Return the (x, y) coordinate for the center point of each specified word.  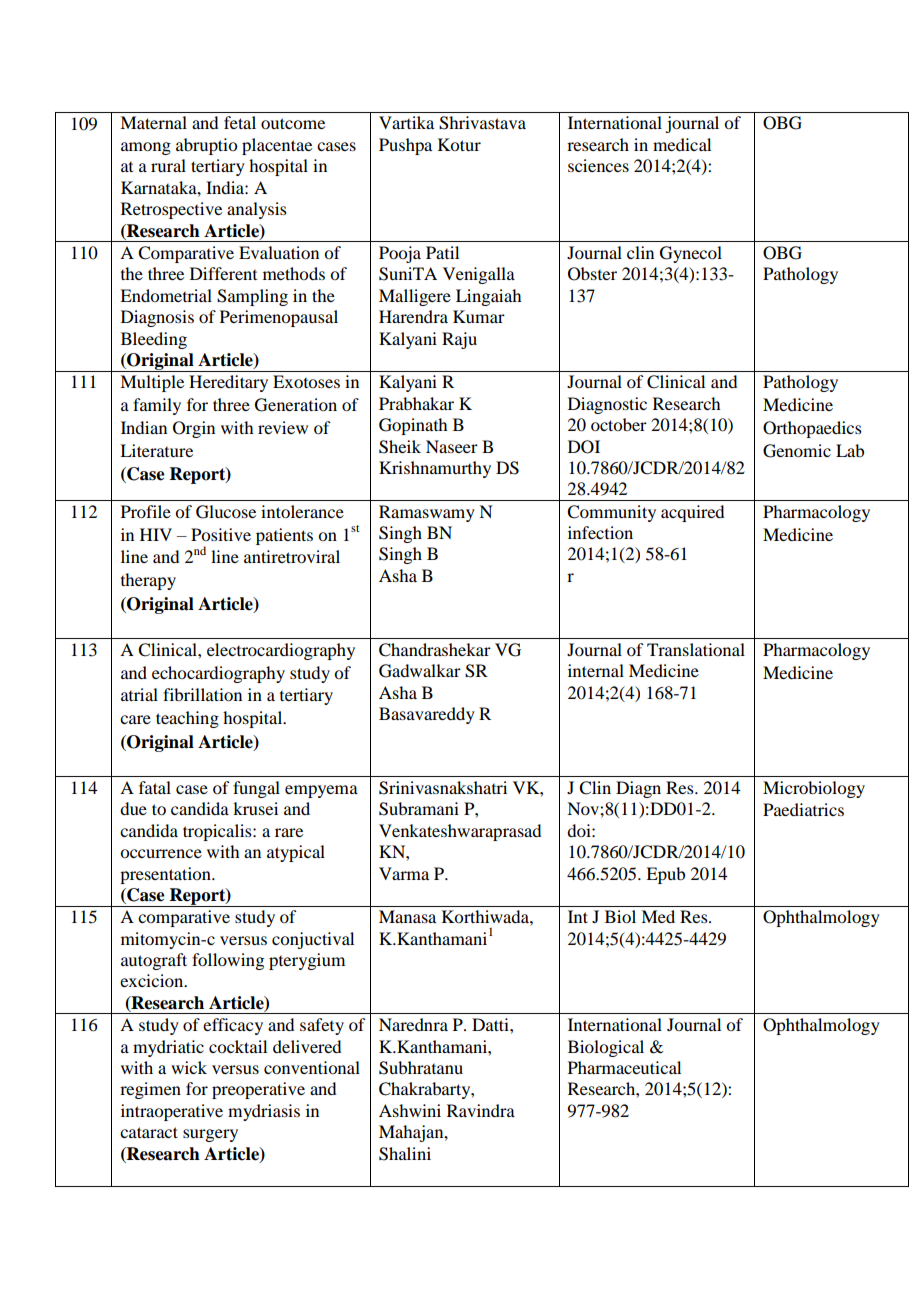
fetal (240, 122)
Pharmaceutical (624, 1067)
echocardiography (218, 674)
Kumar (479, 316)
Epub (665, 875)
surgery (210, 1135)
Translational (696, 649)
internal (596, 670)
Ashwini (410, 1110)
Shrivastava (482, 123)
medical (682, 144)
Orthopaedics (812, 429)
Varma (404, 873)
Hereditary (228, 383)
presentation (166, 875)
